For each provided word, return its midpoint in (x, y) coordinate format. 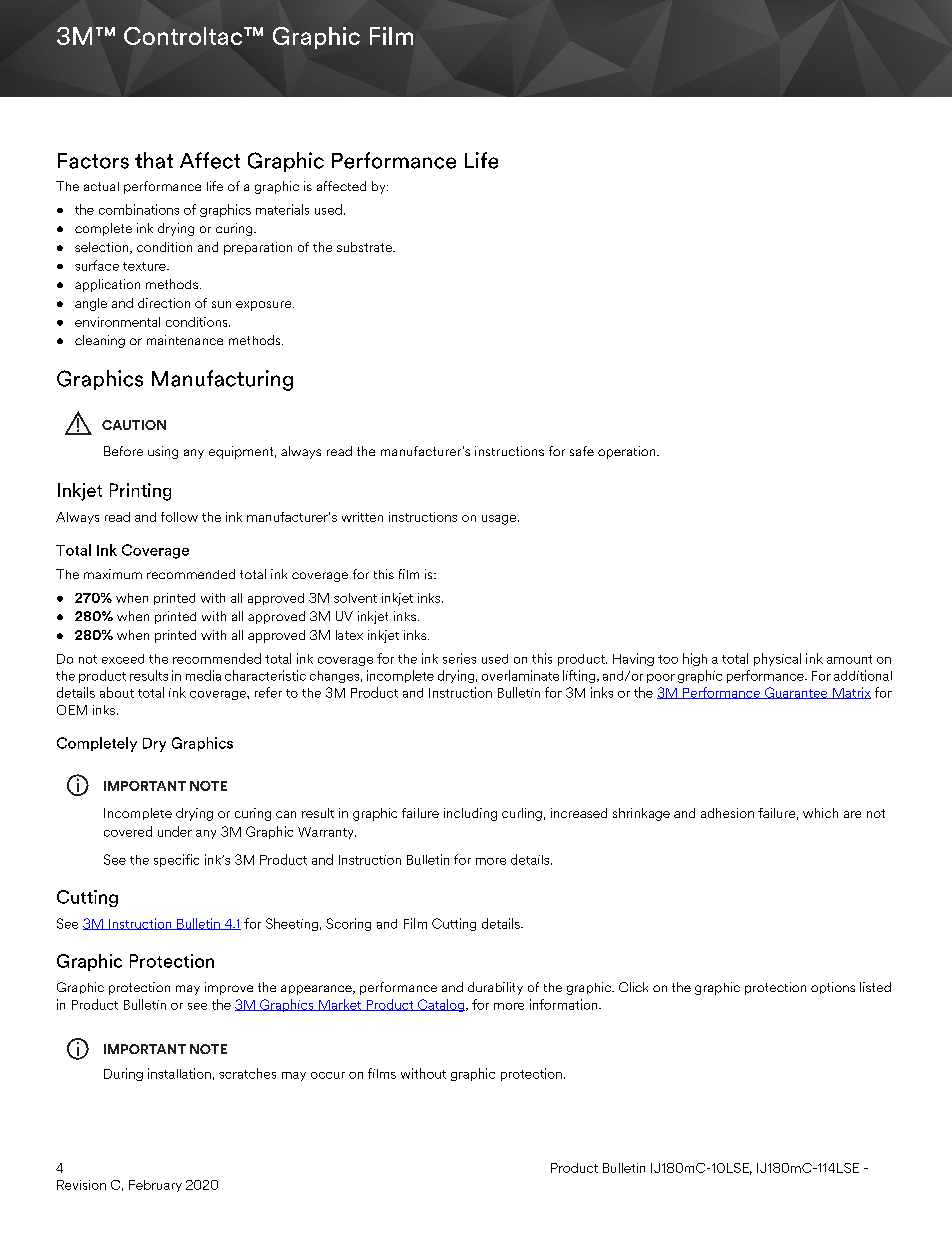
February (155, 1186)
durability (495, 988)
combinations (139, 209)
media (203, 675)
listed (875, 987)
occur (328, 1075)
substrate (365, 247)
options (833, 988)
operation (628, 452)
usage (500, 520)
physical (777, 659)
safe (582, 451)
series (459, 658)
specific (176, 860)
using (163, 452)
